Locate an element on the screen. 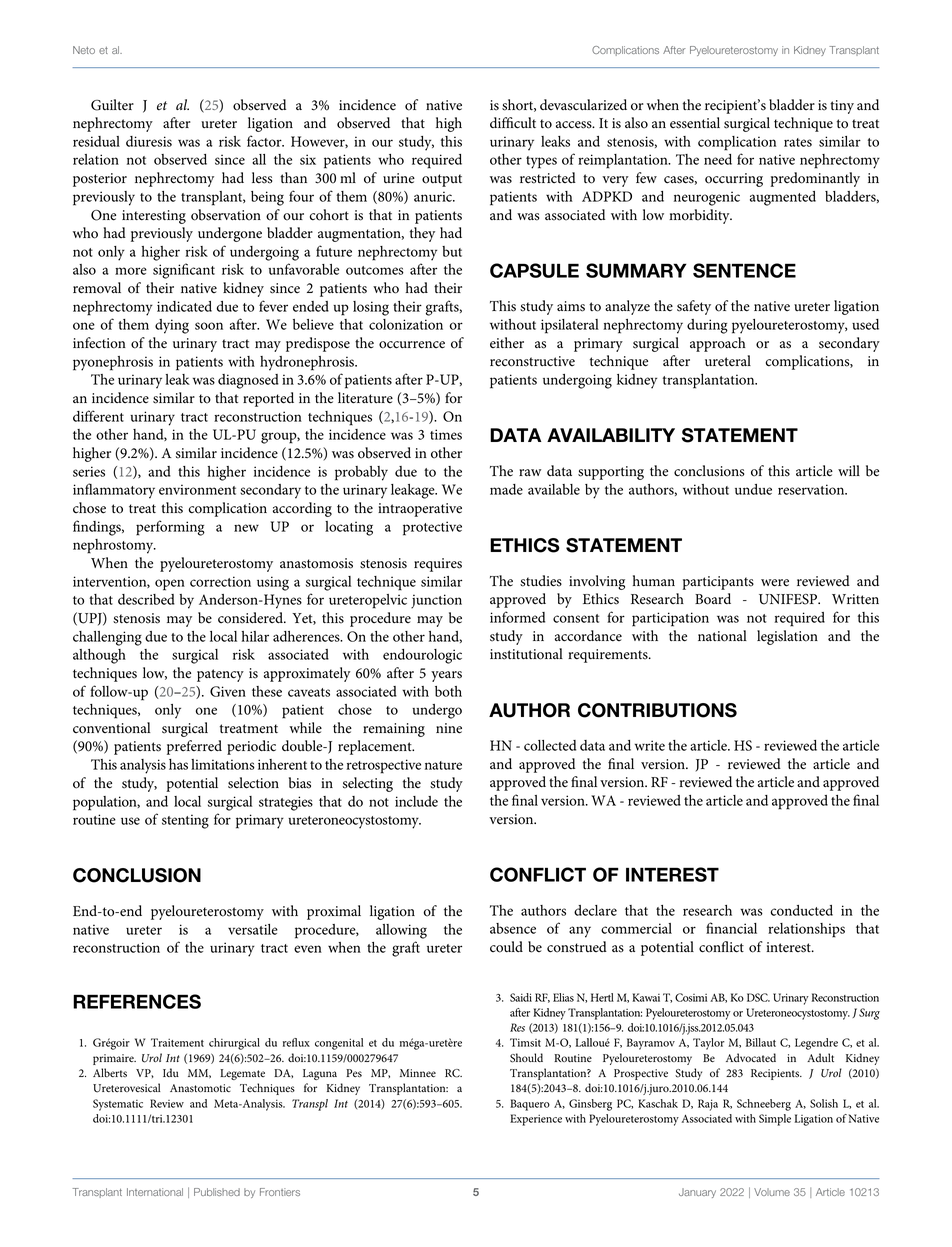 The width and height of the screenshot is (952, 1247). nature is located at coordinates (443, 765).
